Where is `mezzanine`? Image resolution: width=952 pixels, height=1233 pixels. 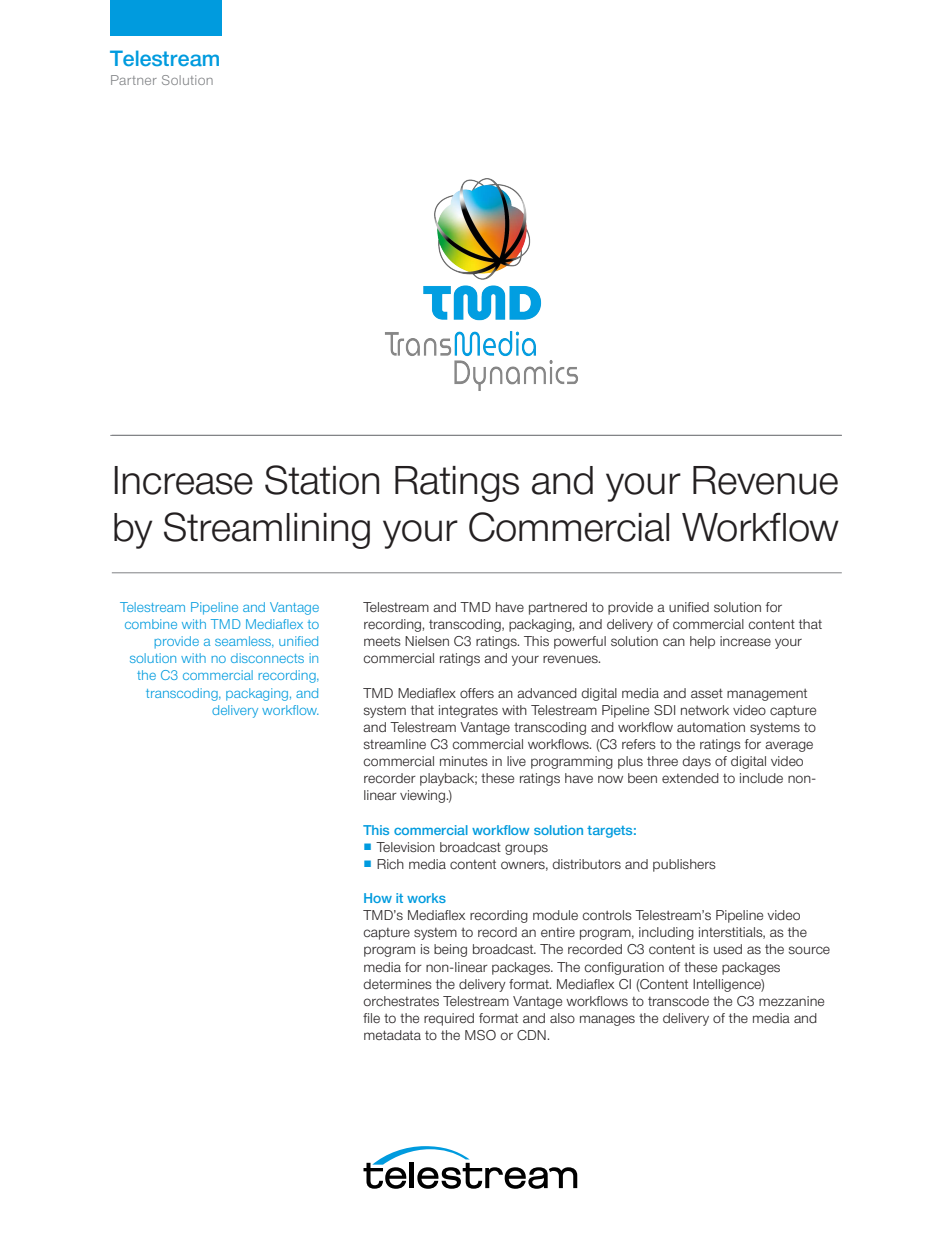 mezzanine is located at coordinates (791, 1001).
